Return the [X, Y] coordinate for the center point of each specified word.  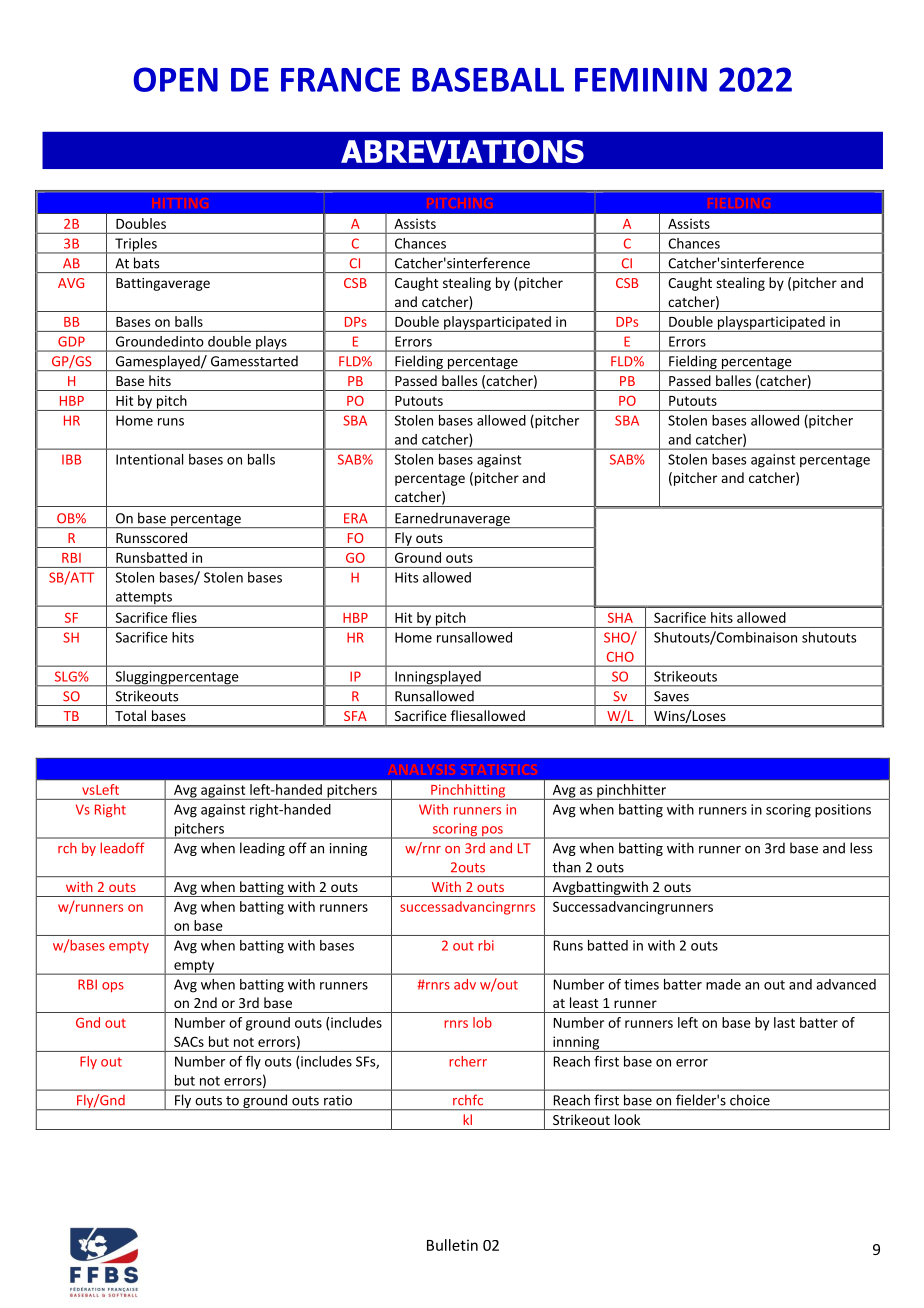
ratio [338, 1100]
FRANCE [340, 79]
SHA [620, 618]
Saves [671, 696]
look [627, 1119]
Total [130, 715]
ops [113, 987]
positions [843, 811]
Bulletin [452, 1245]
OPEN [175, 79]
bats [146, 263]
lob [482, 1022]
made [723, 984]
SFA [355, 716]
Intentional [149, 459]
